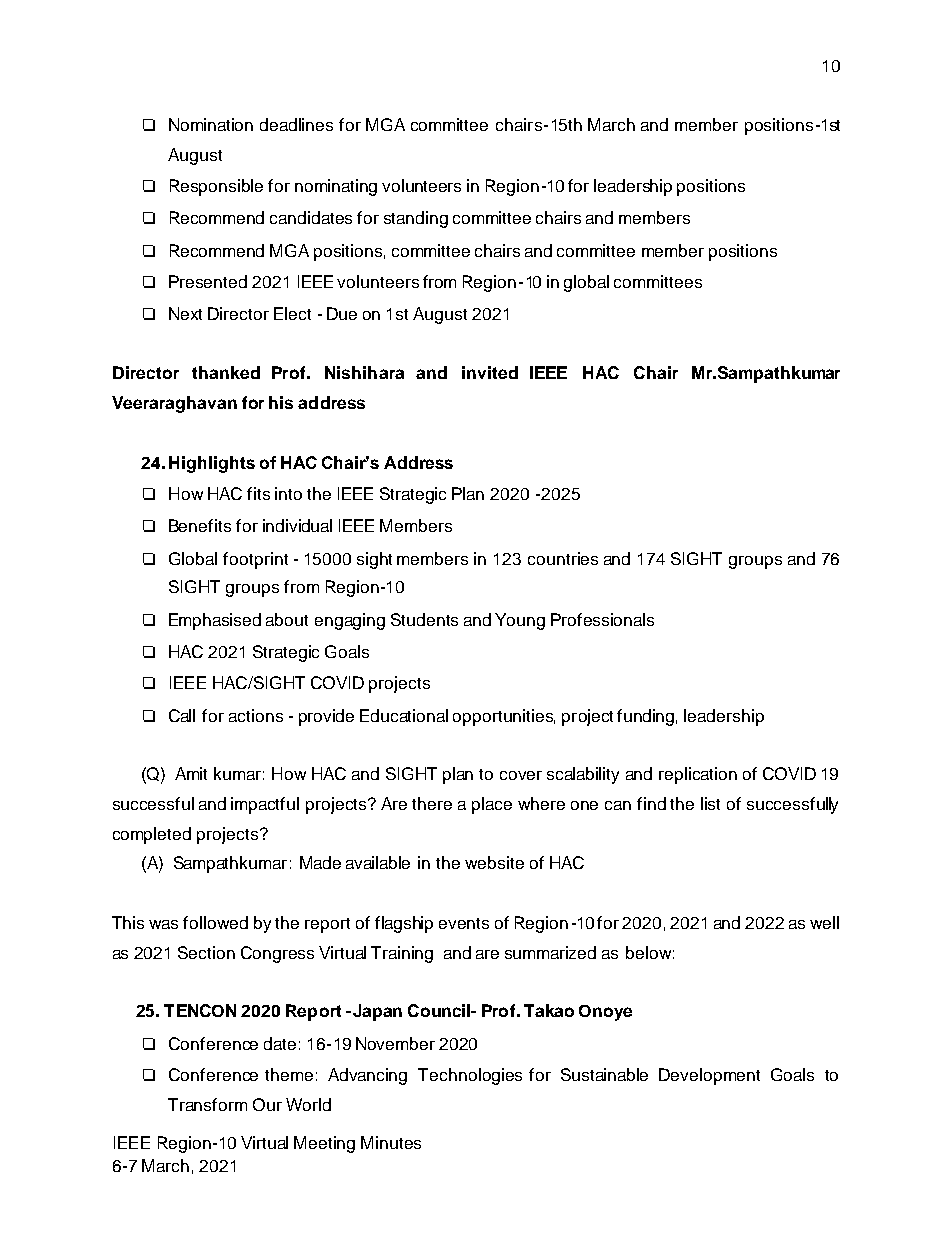 Image resolution: width=952 pixels, height=1233 pixels. I want to click on standing, so click(416, 219).
